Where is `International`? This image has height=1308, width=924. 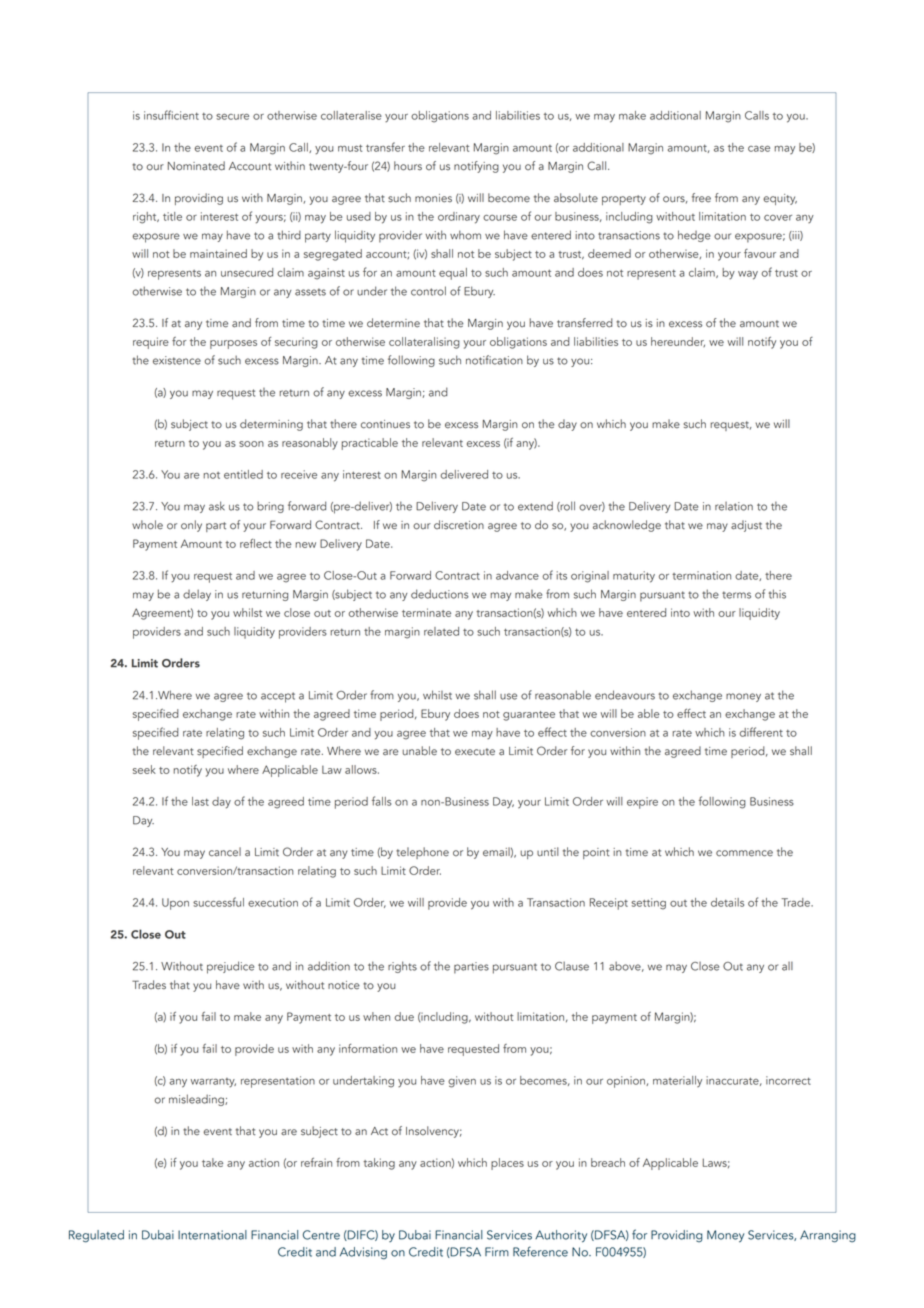
International is located at coordinates (212, 1235).
